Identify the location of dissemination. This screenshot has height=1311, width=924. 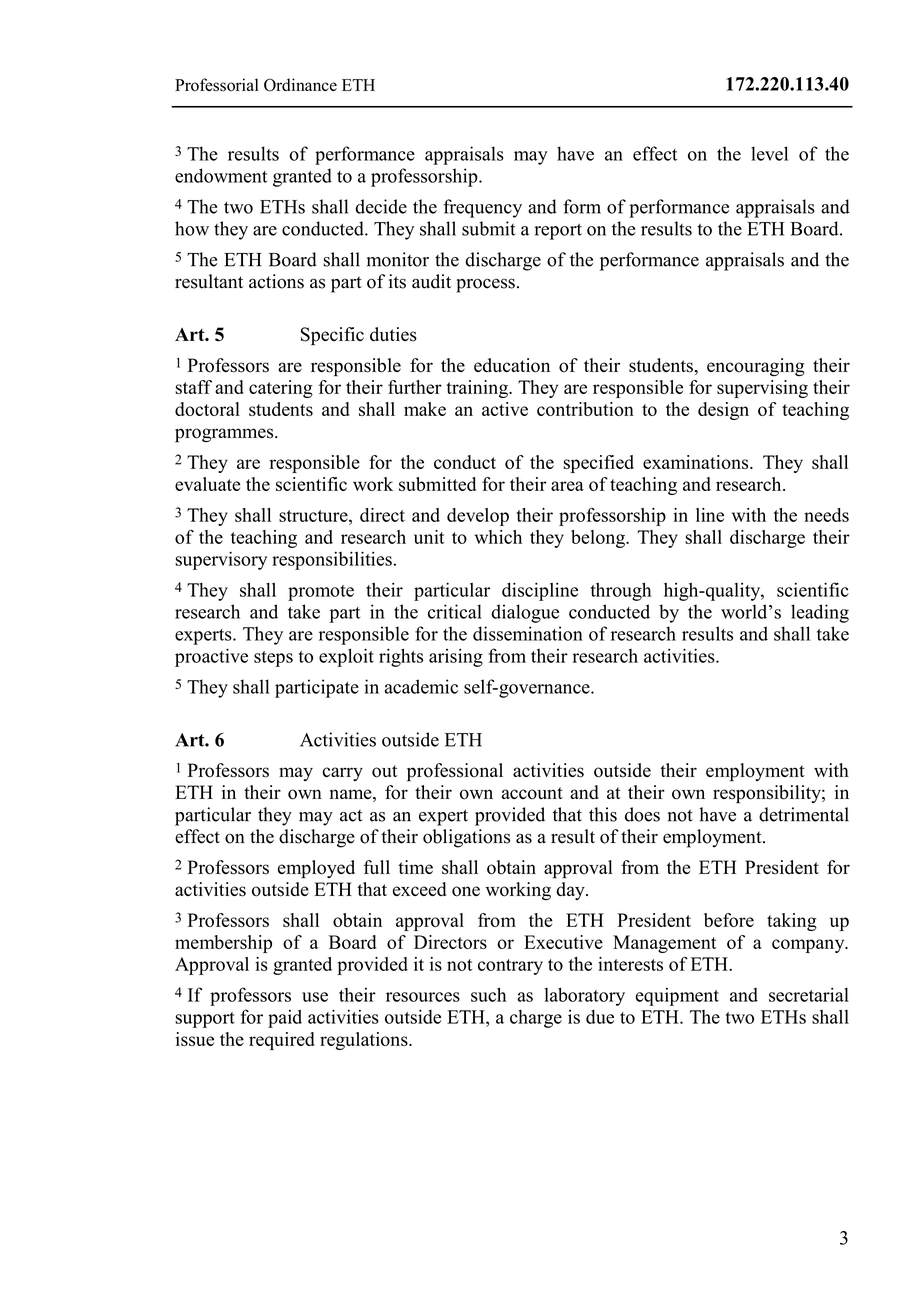
(528, 633).
